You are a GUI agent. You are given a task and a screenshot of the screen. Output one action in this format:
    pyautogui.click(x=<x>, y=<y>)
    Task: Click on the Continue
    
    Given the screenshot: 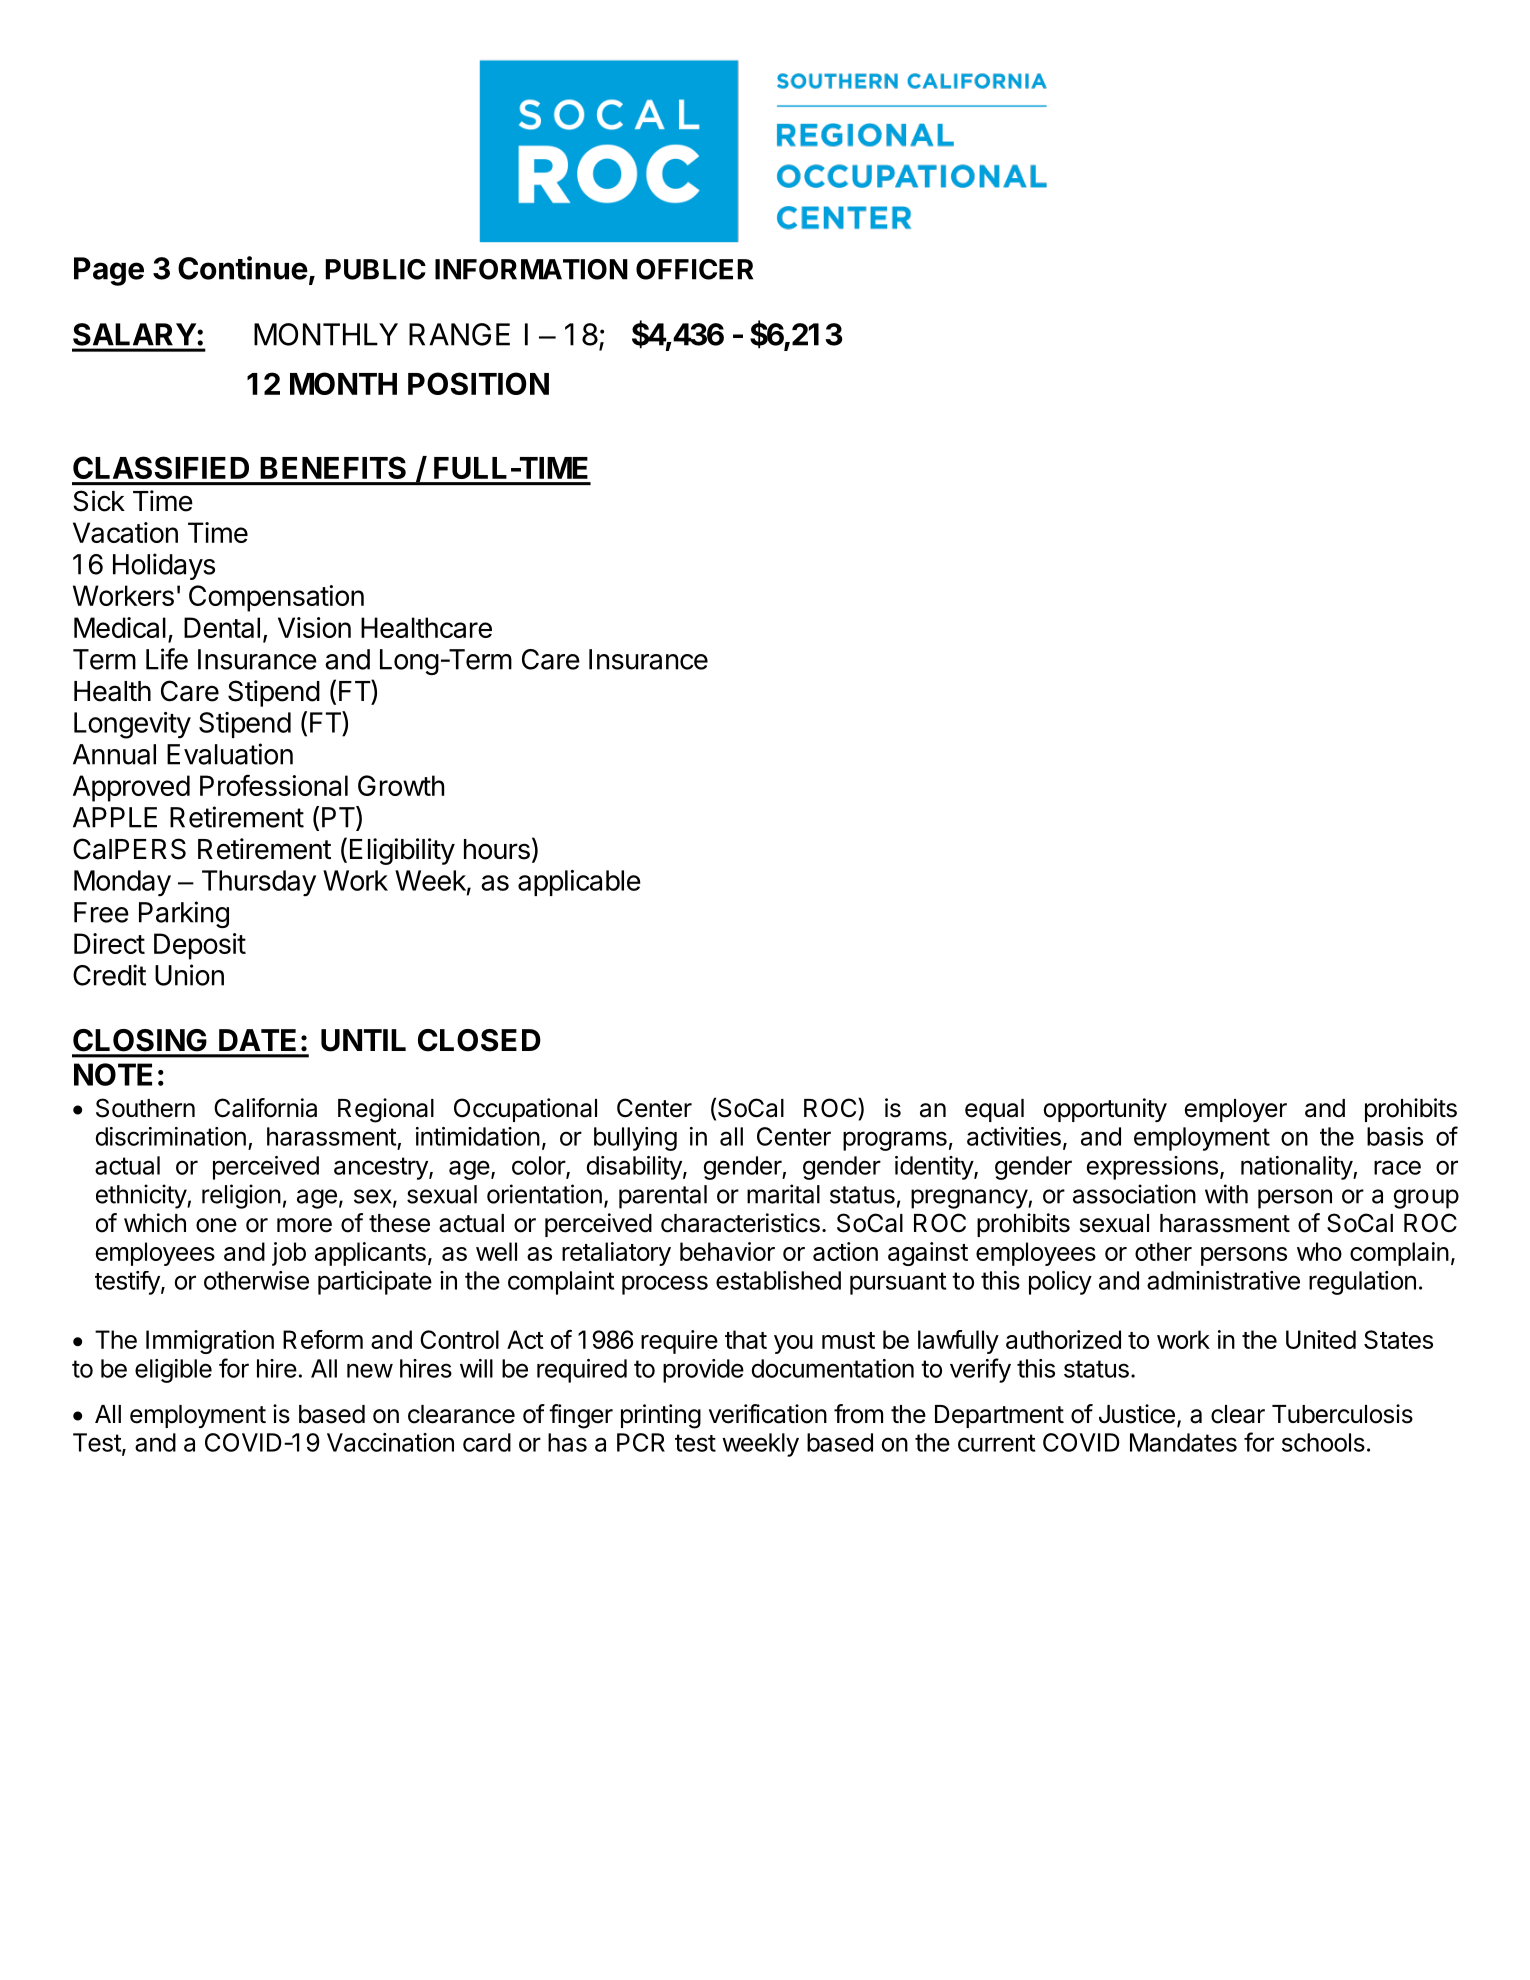 What is the action you would take?
    pyautogui.click(x=243, y=268)
